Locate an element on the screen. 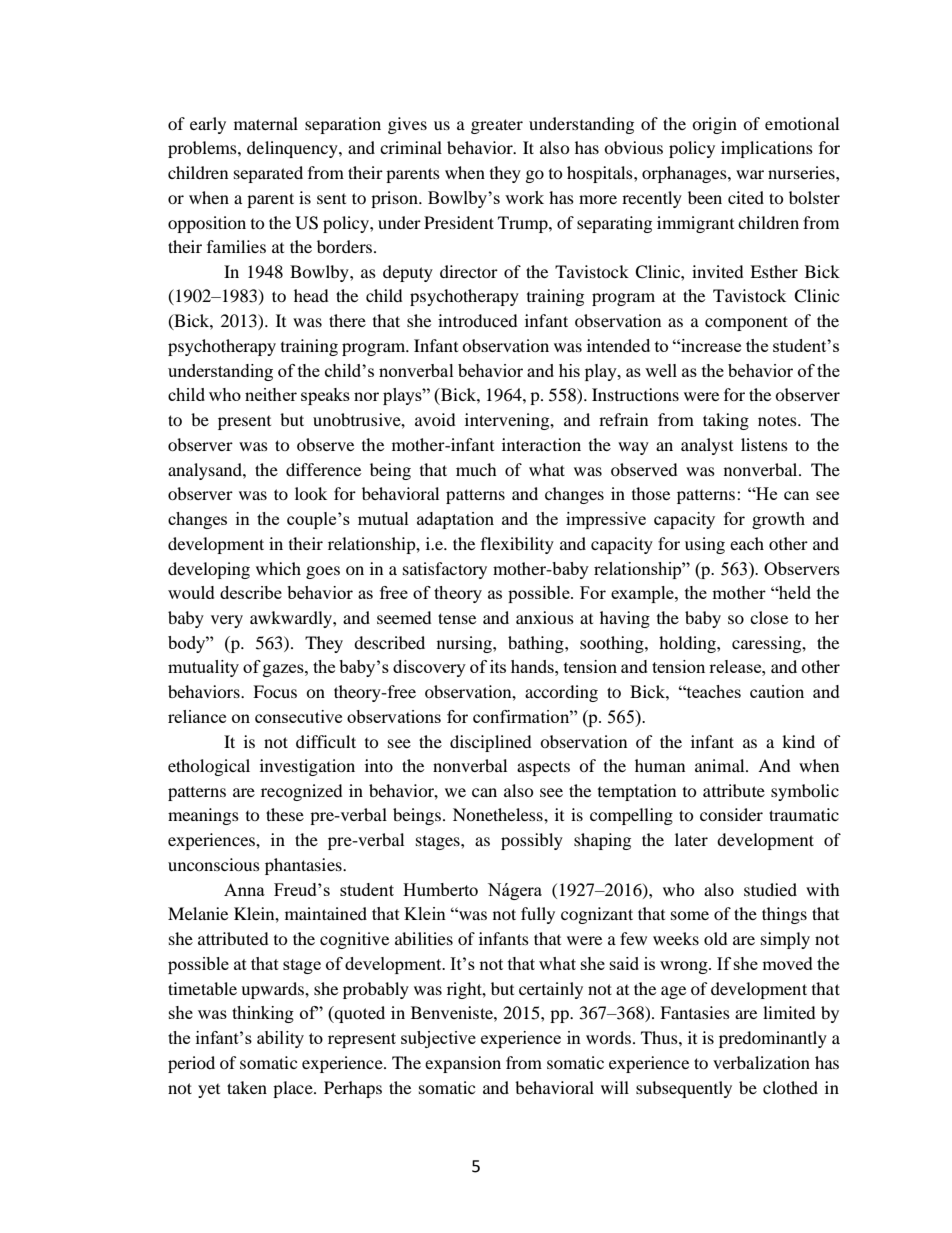  implications is located at coordinates (767, 149).
